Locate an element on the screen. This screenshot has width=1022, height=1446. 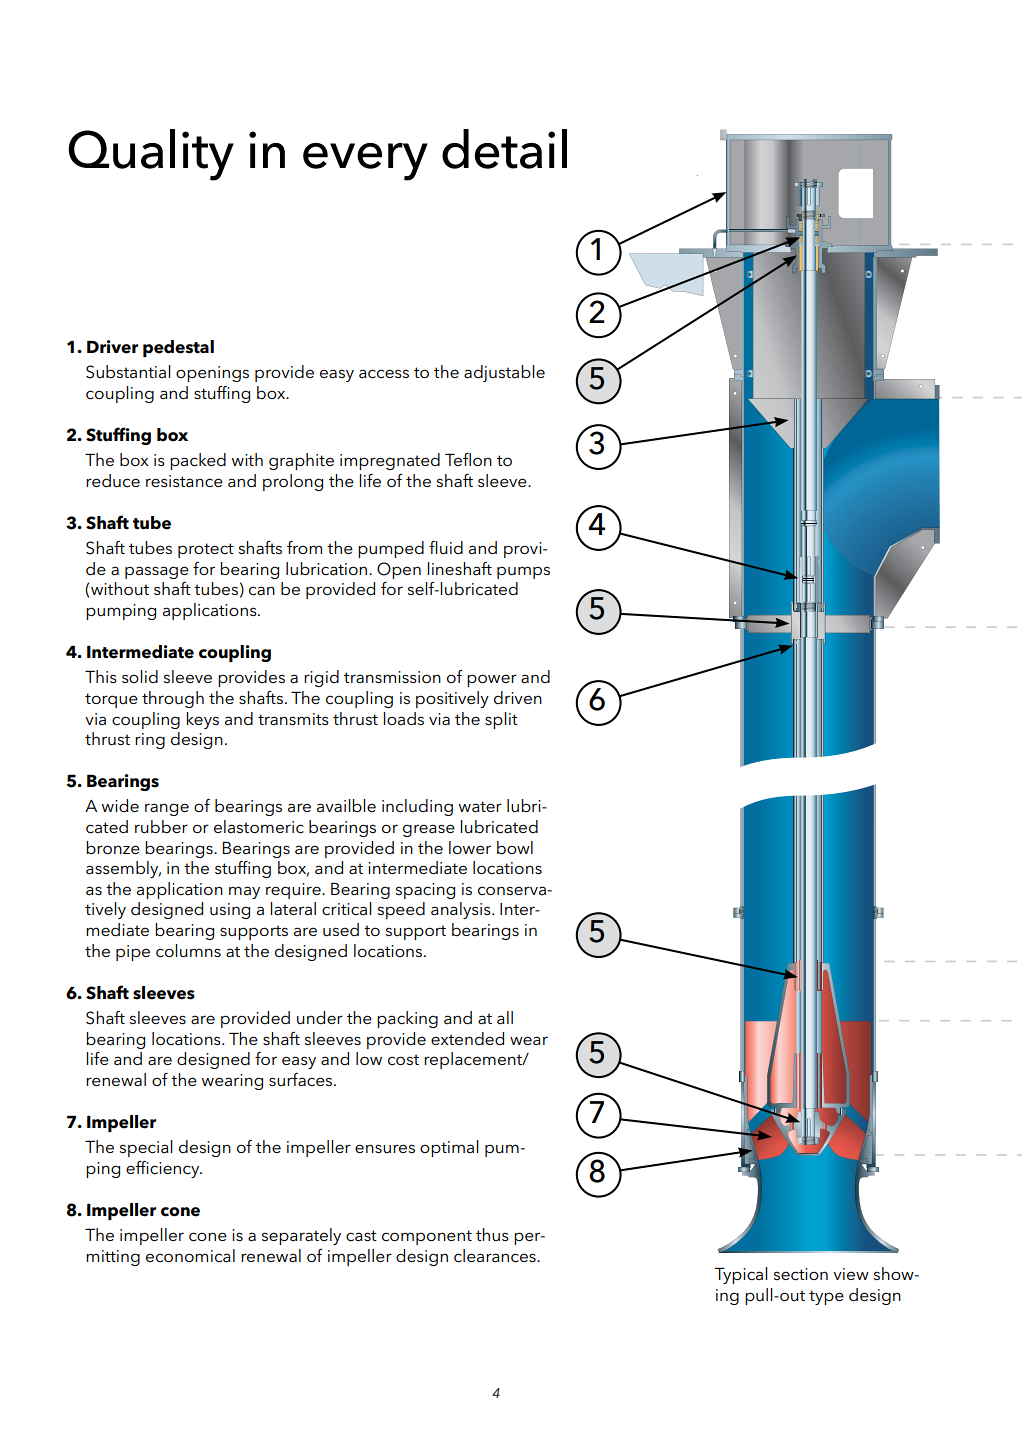
Typical is located at coordinates (741, 1275).
